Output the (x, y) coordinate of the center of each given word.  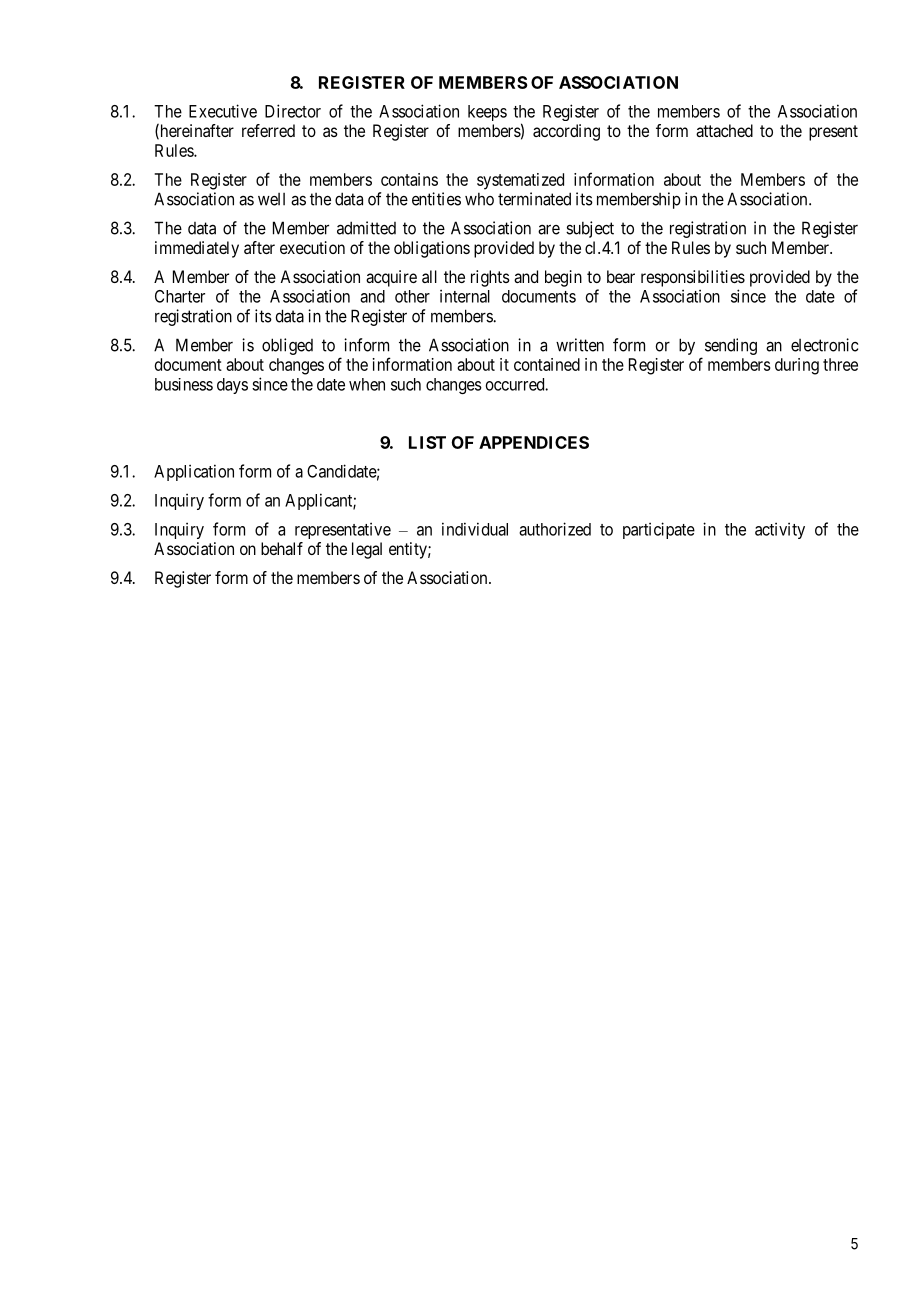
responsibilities (693, 278)
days (232, 386)
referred (268, 130)
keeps (487, 113)
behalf (282, 548)
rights (490, 278)
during (797, 366)
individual (475, 529)
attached (724, 130)
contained (547, 364)
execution (312, 247)
